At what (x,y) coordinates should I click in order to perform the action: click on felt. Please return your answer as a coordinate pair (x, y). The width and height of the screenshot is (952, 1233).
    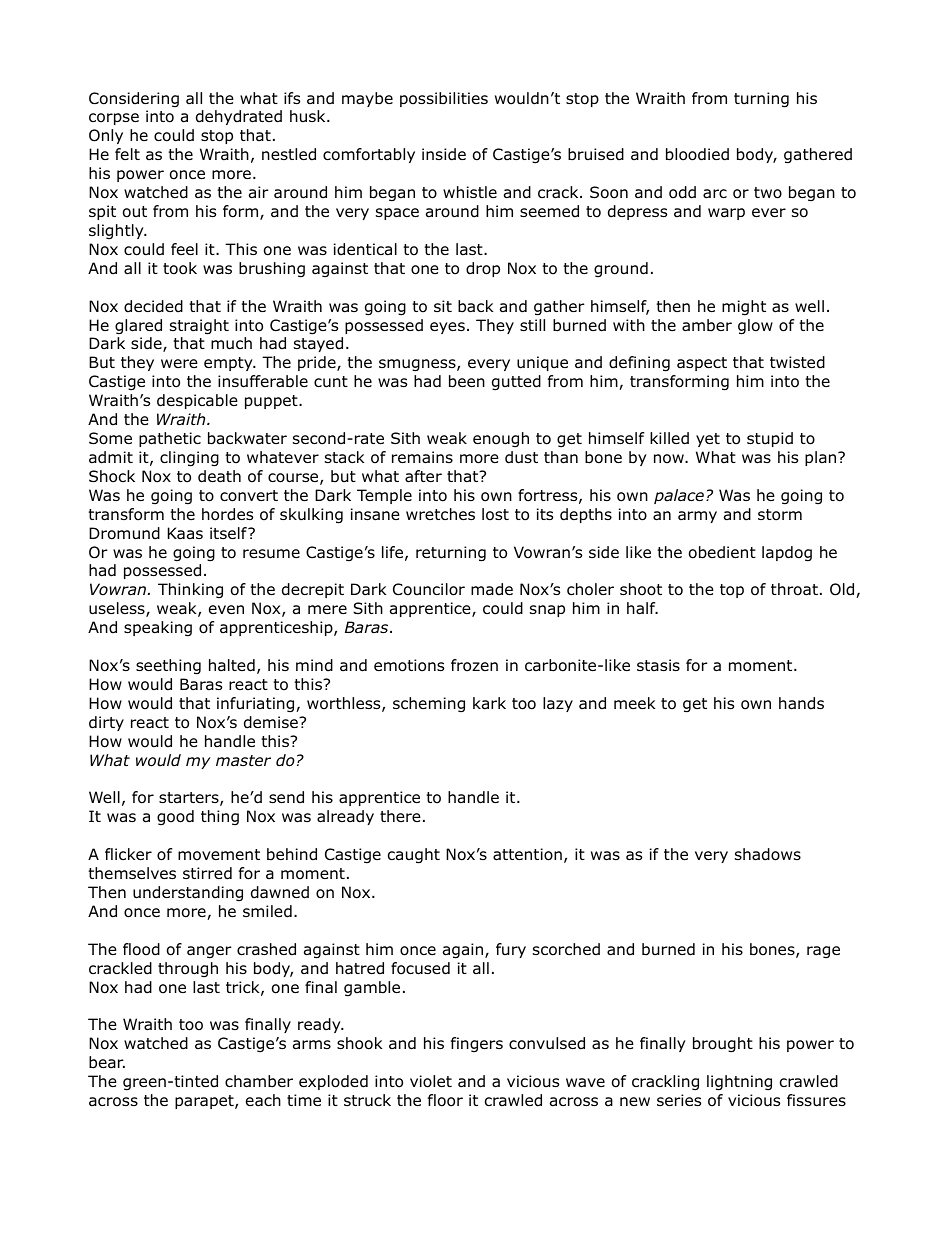
    Looking at the image, I should click on (127, 154).
